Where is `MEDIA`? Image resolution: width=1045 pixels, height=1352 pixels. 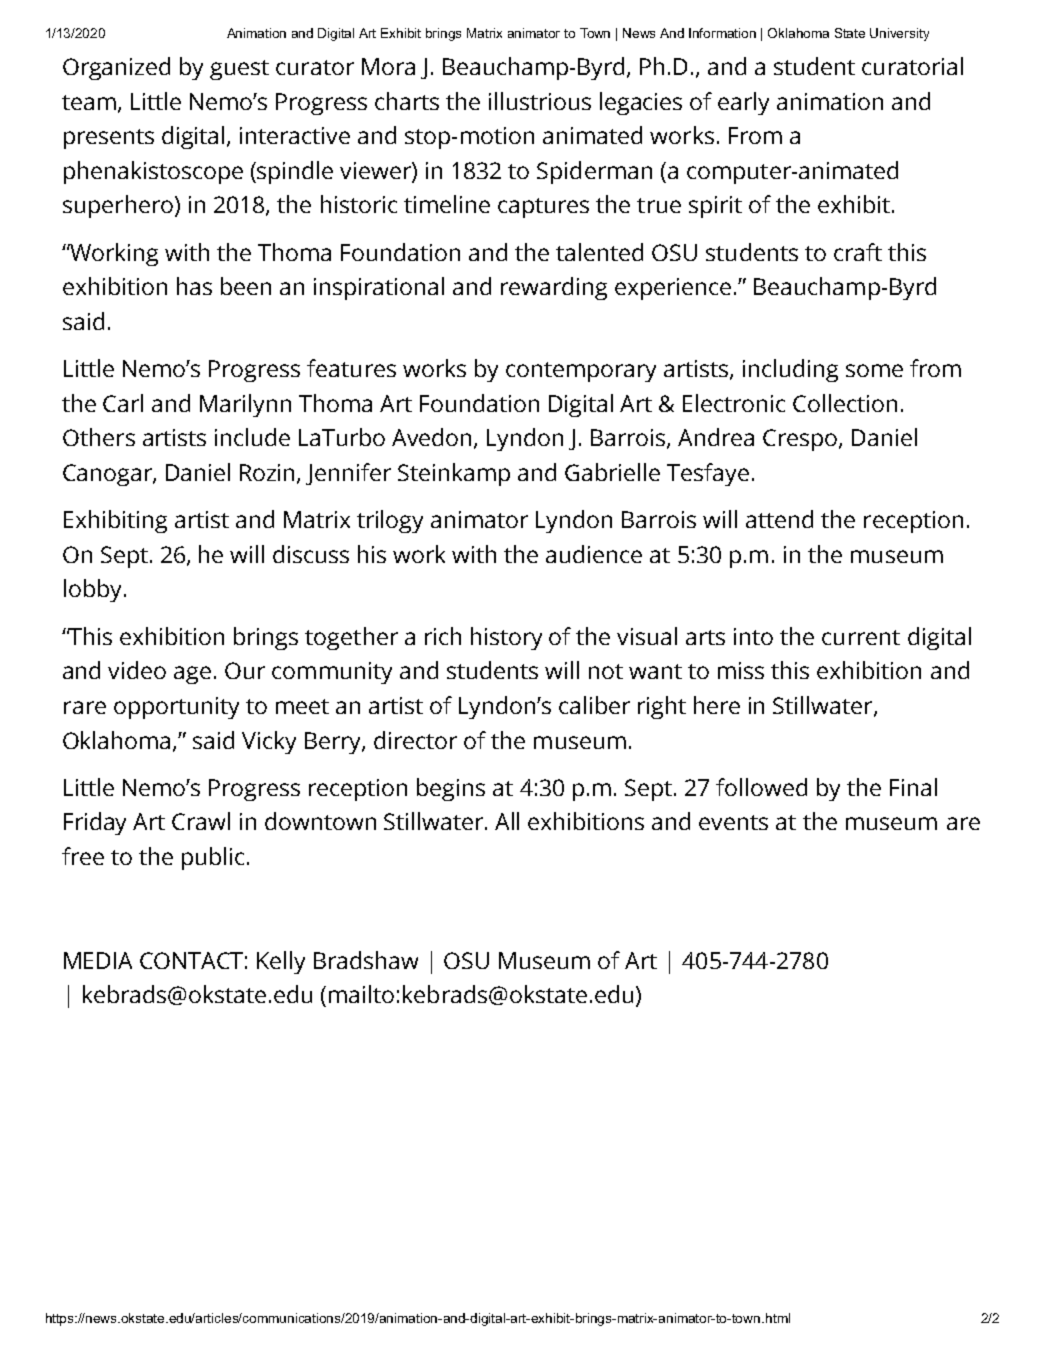 MEDIA is located at coordinates (98, 960).
